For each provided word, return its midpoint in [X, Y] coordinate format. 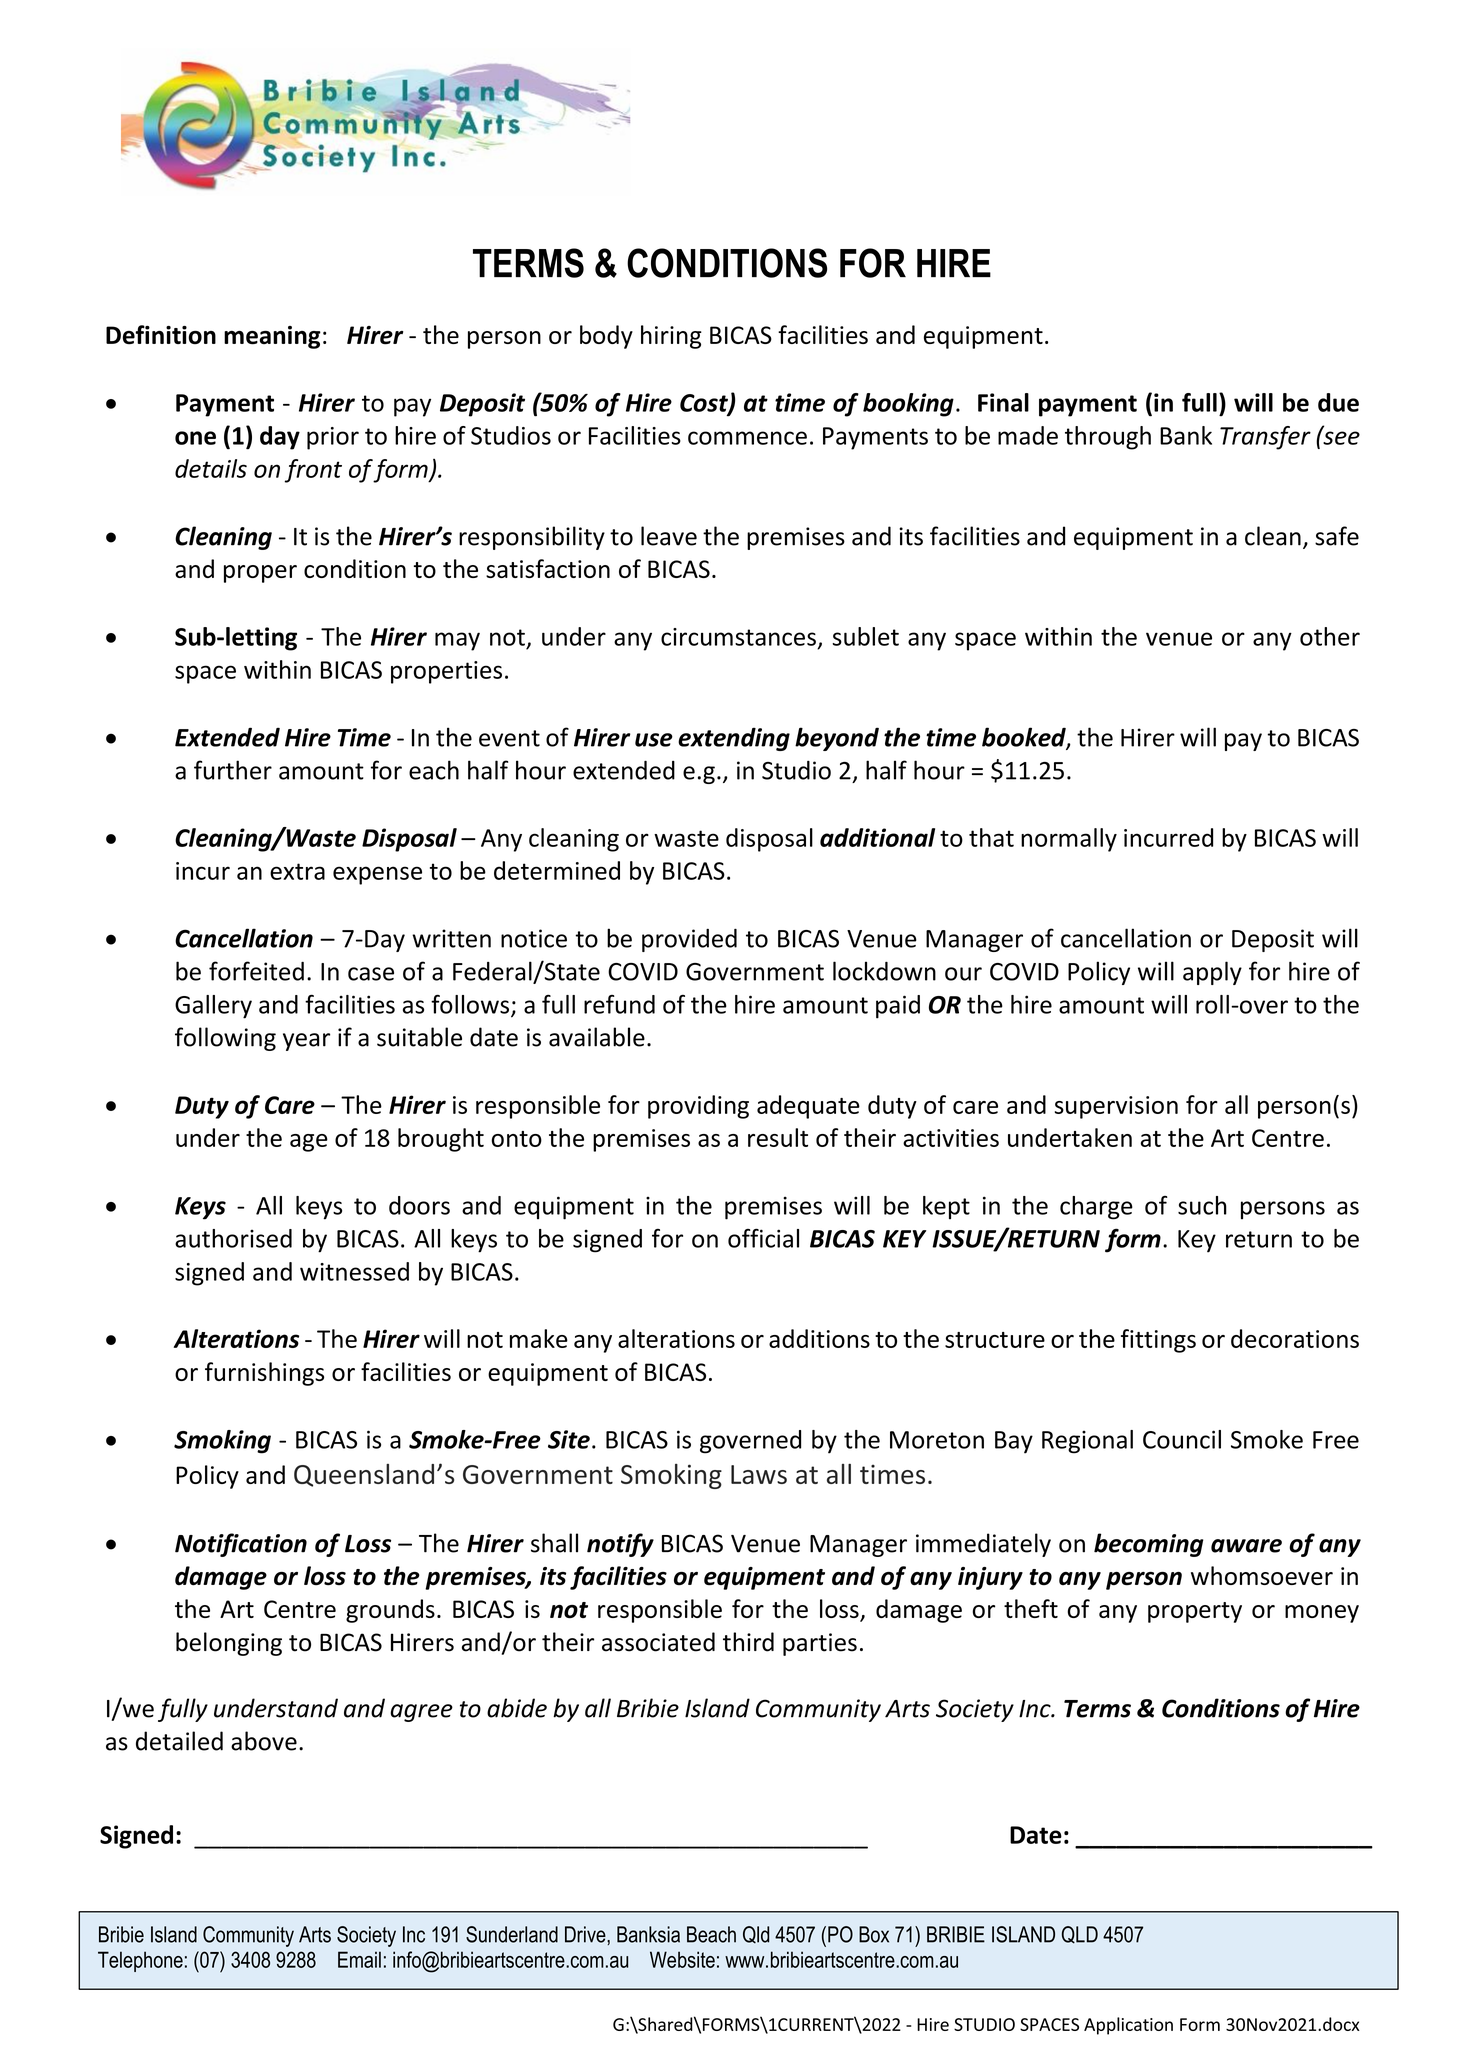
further [233, 770]
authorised [233, 1238]
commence [747, 438]
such [1202, 1205]
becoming [1148, 1545]
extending [734, 739]
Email [359, 1959]
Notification [241, 1545]
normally [1069, 840]
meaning [272, 337]
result [778, 1137]
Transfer [1265, 438]
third [748, 1642]
